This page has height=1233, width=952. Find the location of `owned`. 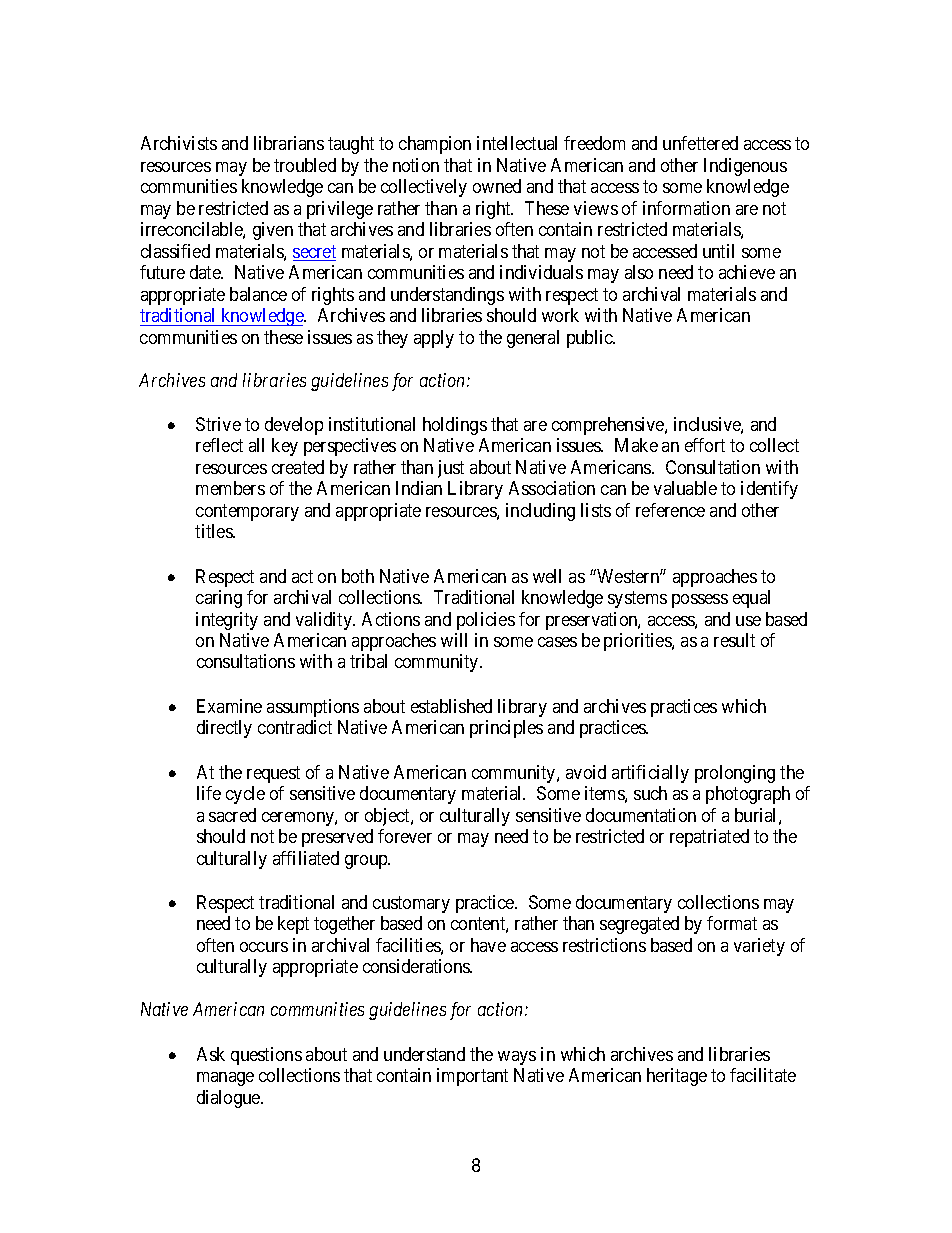

owned is located at coordinates (497, 186).
